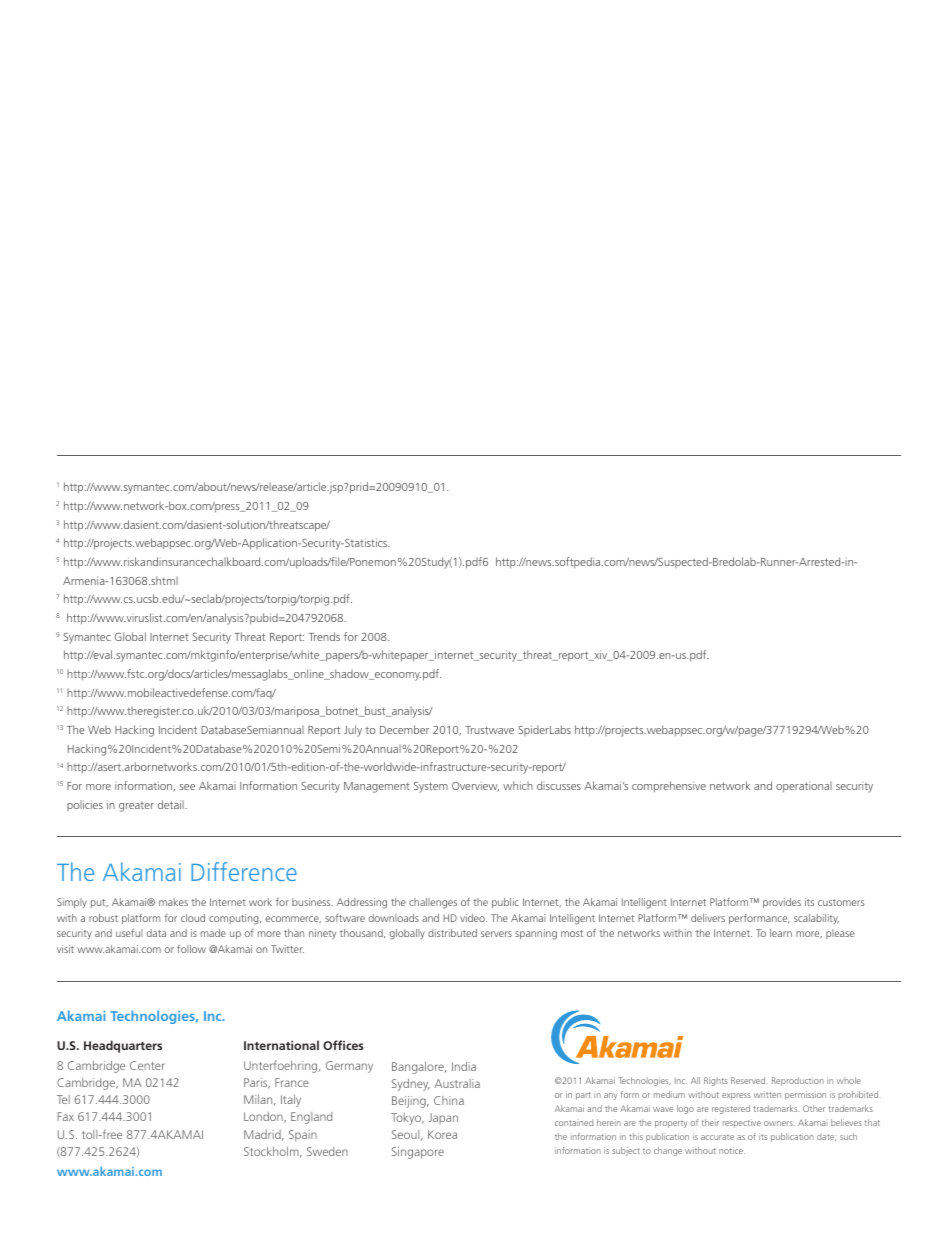 The image size is (952, 1233). Describe the element at coordinates (749, 1080) in the document. I see `Reserved` at that location.
